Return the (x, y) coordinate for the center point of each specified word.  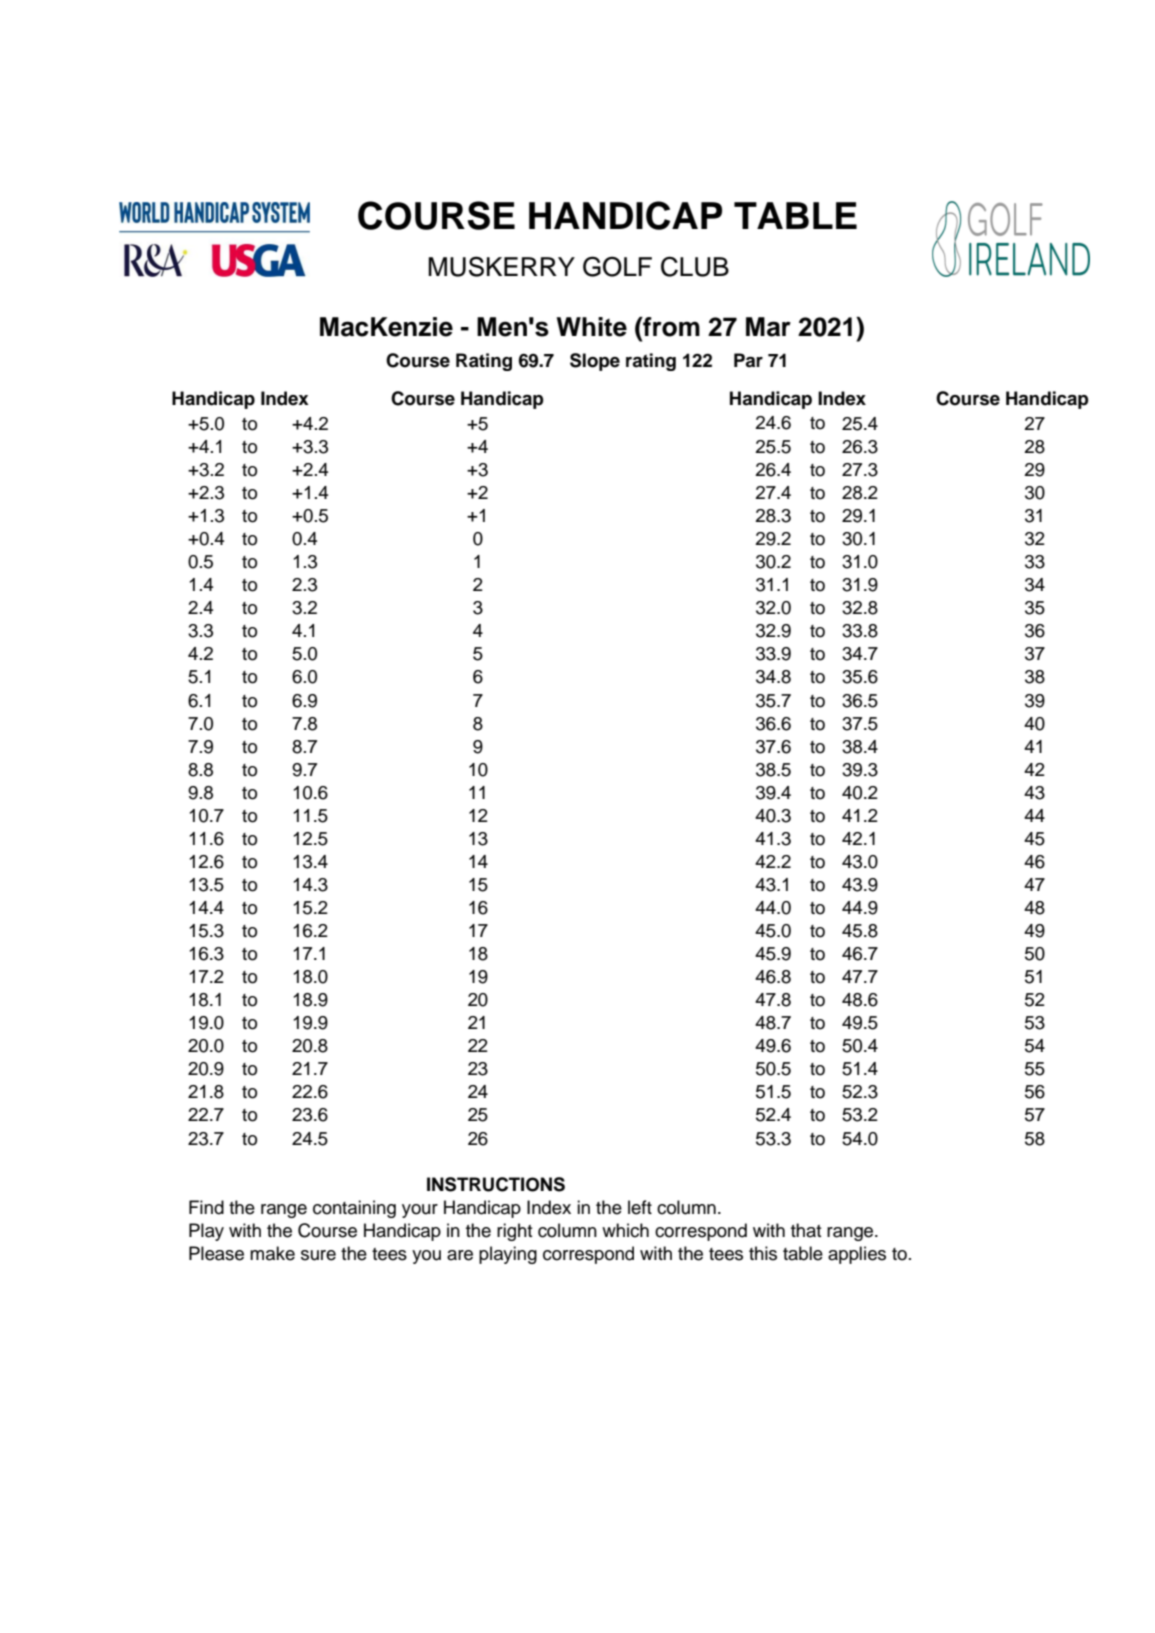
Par (748, 360)
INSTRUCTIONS (496, 1184)
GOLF (617, 266)
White (592, 327)
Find (206, 1207)
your (420, 1211)
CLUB (695, 266)
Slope (595, 362)
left (640, 1207)
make (272, 1253)
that (806, 1230)
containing (354, 1209)
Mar (768, 327)
